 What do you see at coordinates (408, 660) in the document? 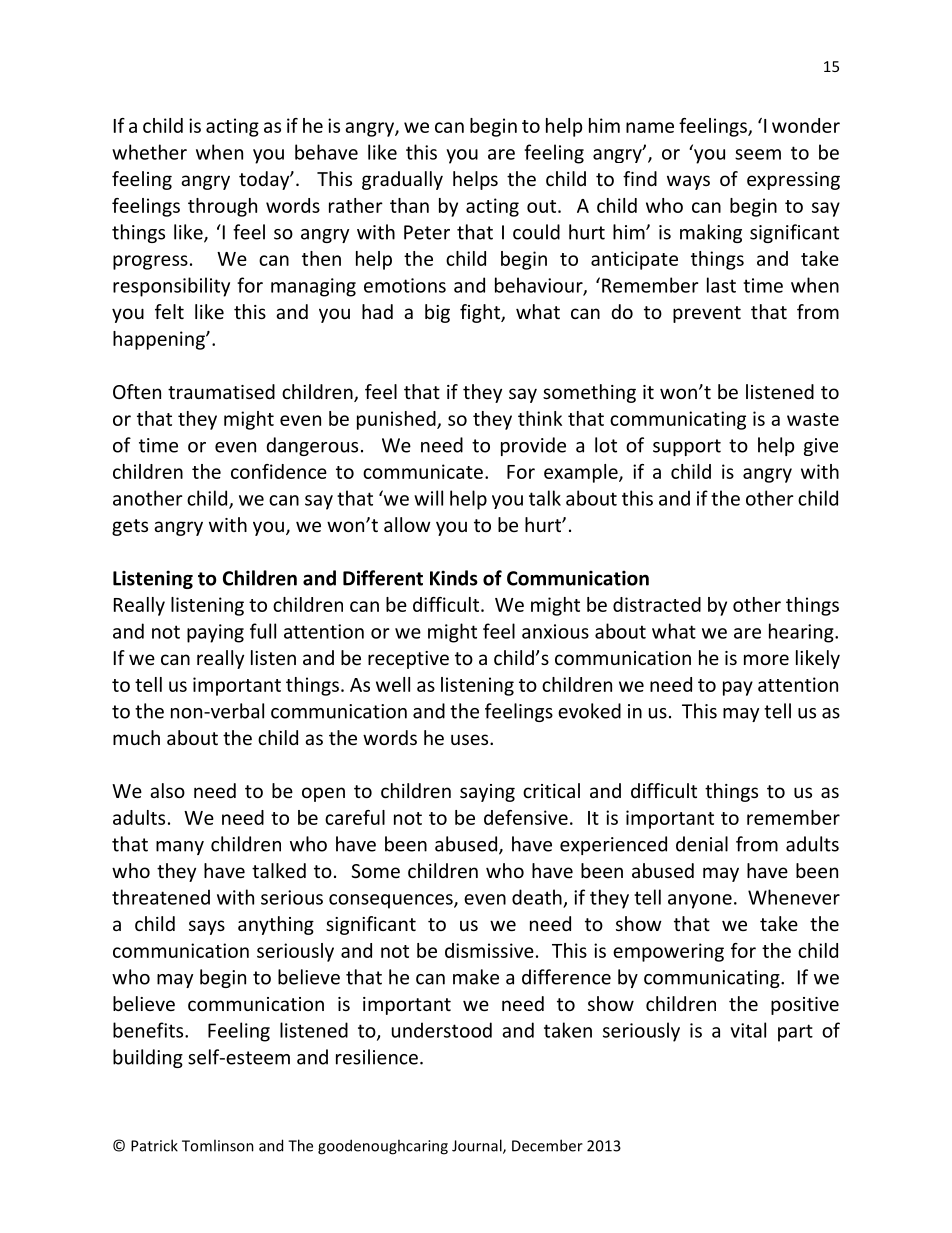
I see `receptive` at bounding box center [408, 660].
